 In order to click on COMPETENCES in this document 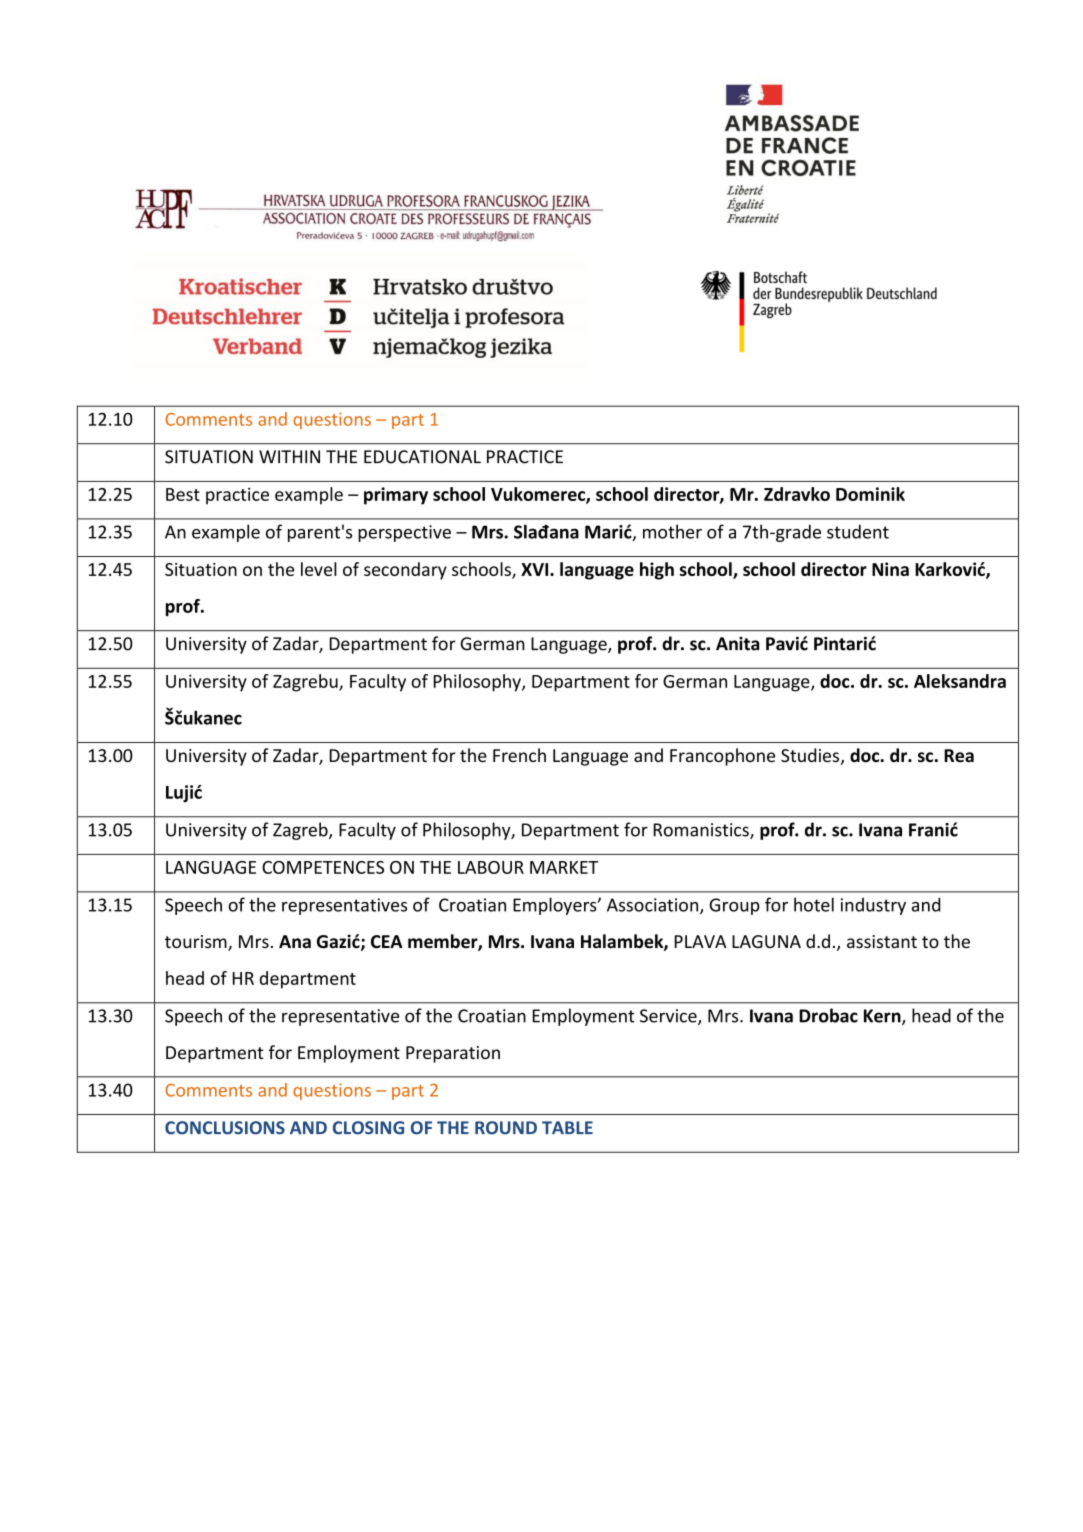, I will do `click(323, 867)`.
